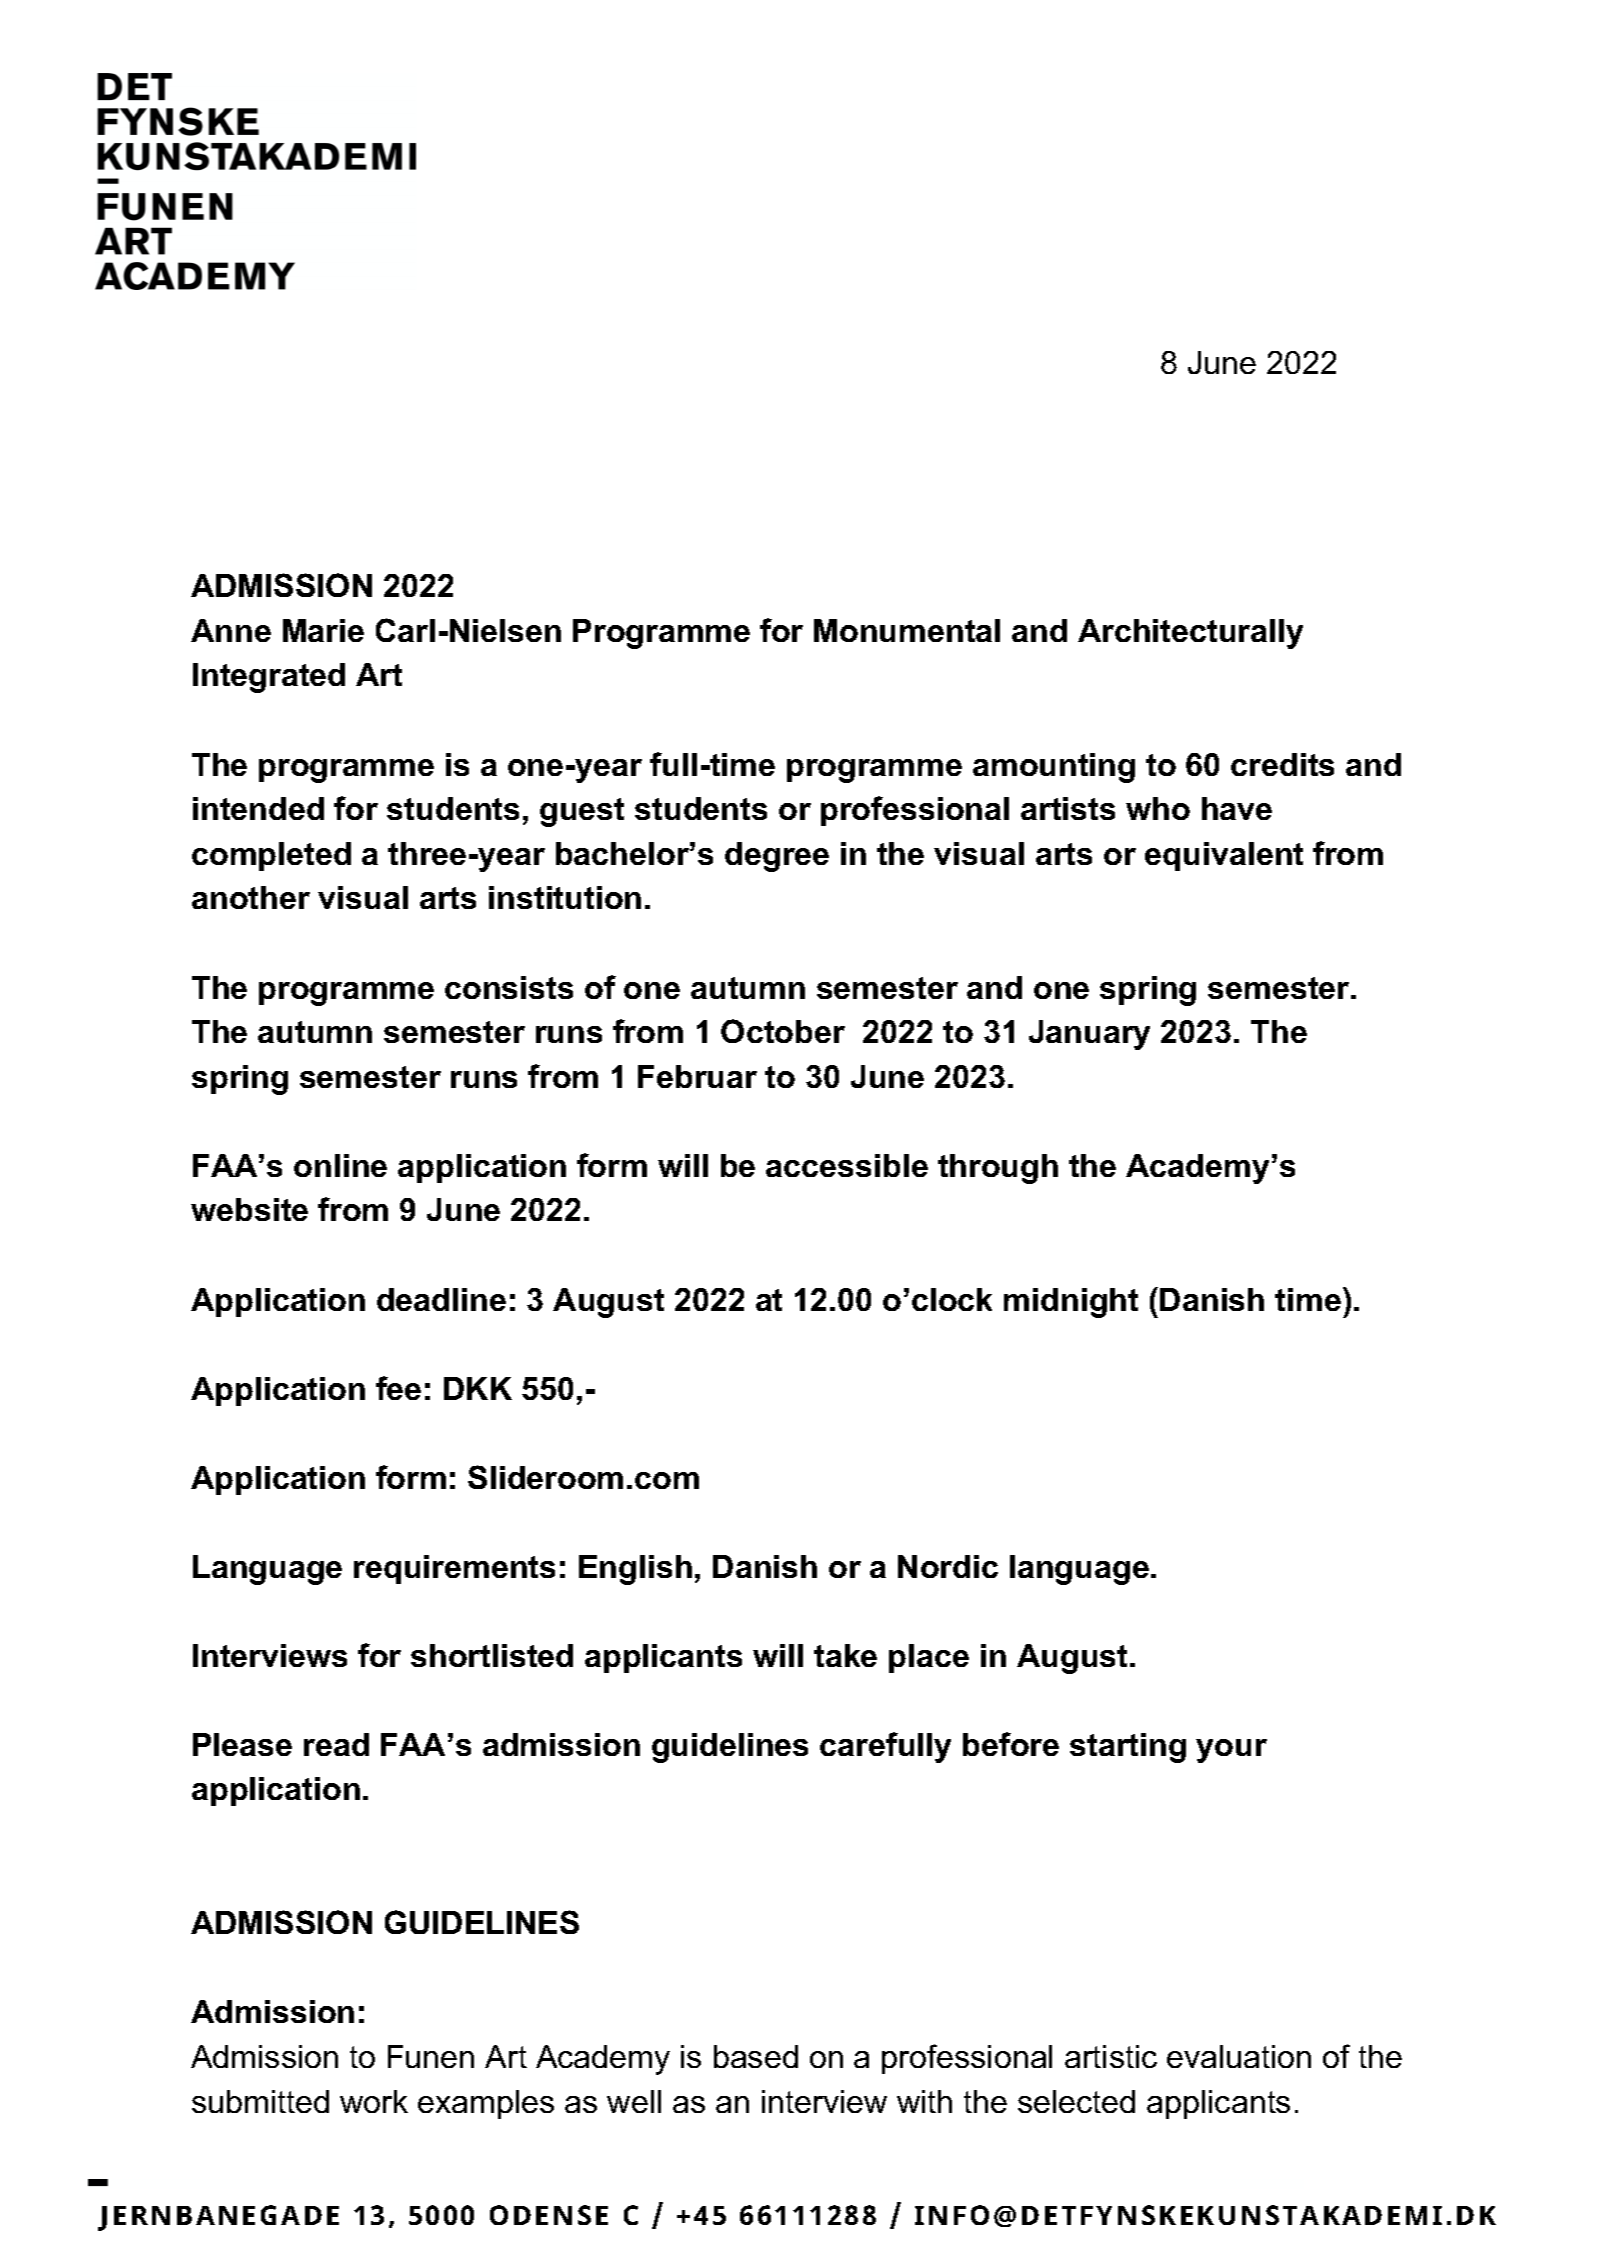 The width and height of the screenshot is (1602, 2267). I want to click on based, so click(756, 2056).
